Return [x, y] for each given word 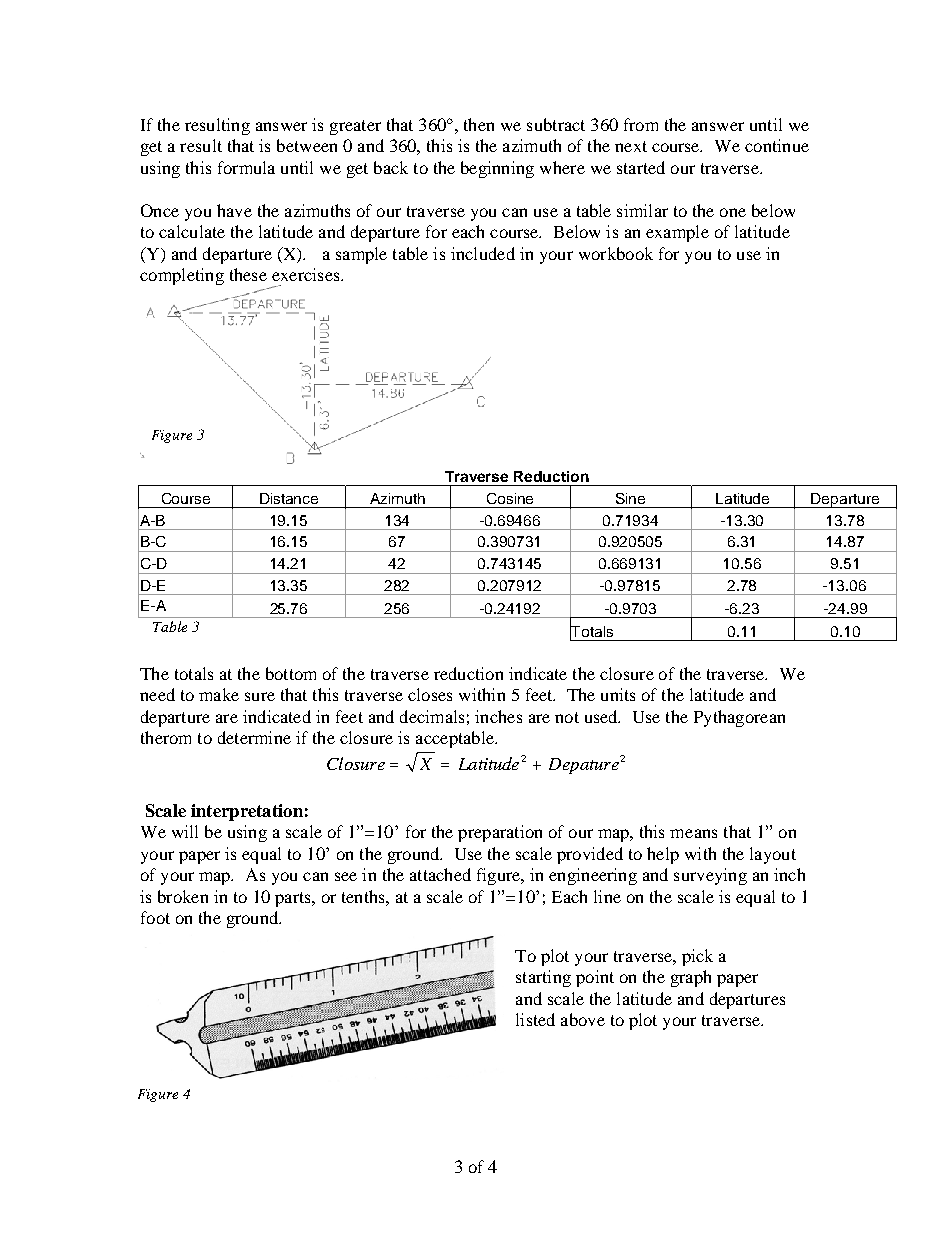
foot [155, 917]
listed [535, 1019]
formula [246, 167]
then [479, 124]
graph [691, 978]
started [641, 167]
